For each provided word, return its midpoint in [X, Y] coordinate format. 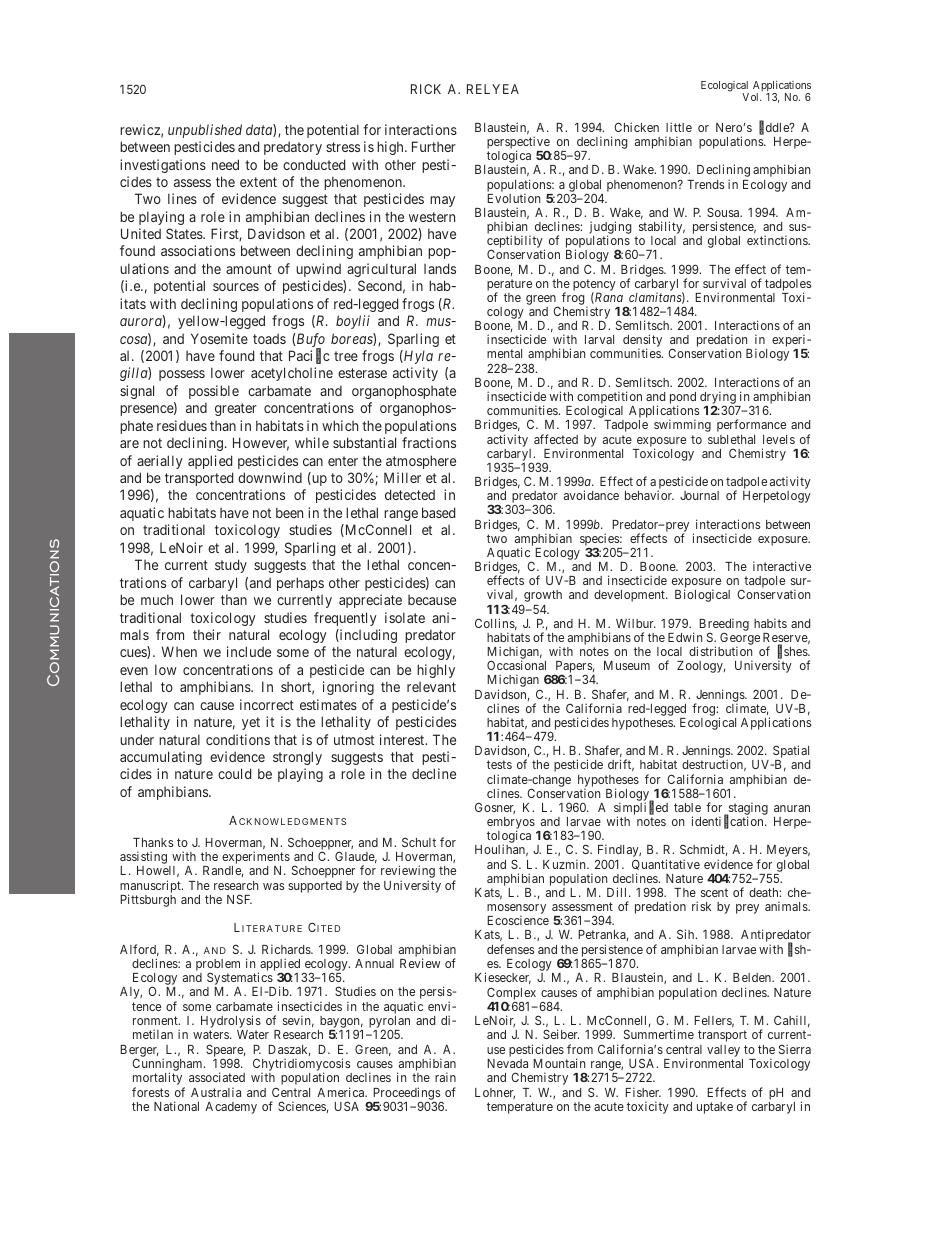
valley [723, 1051]
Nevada [507, 1063]
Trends [705, 184]
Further [434, 146]
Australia [216, 1092]
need [225, 164]
